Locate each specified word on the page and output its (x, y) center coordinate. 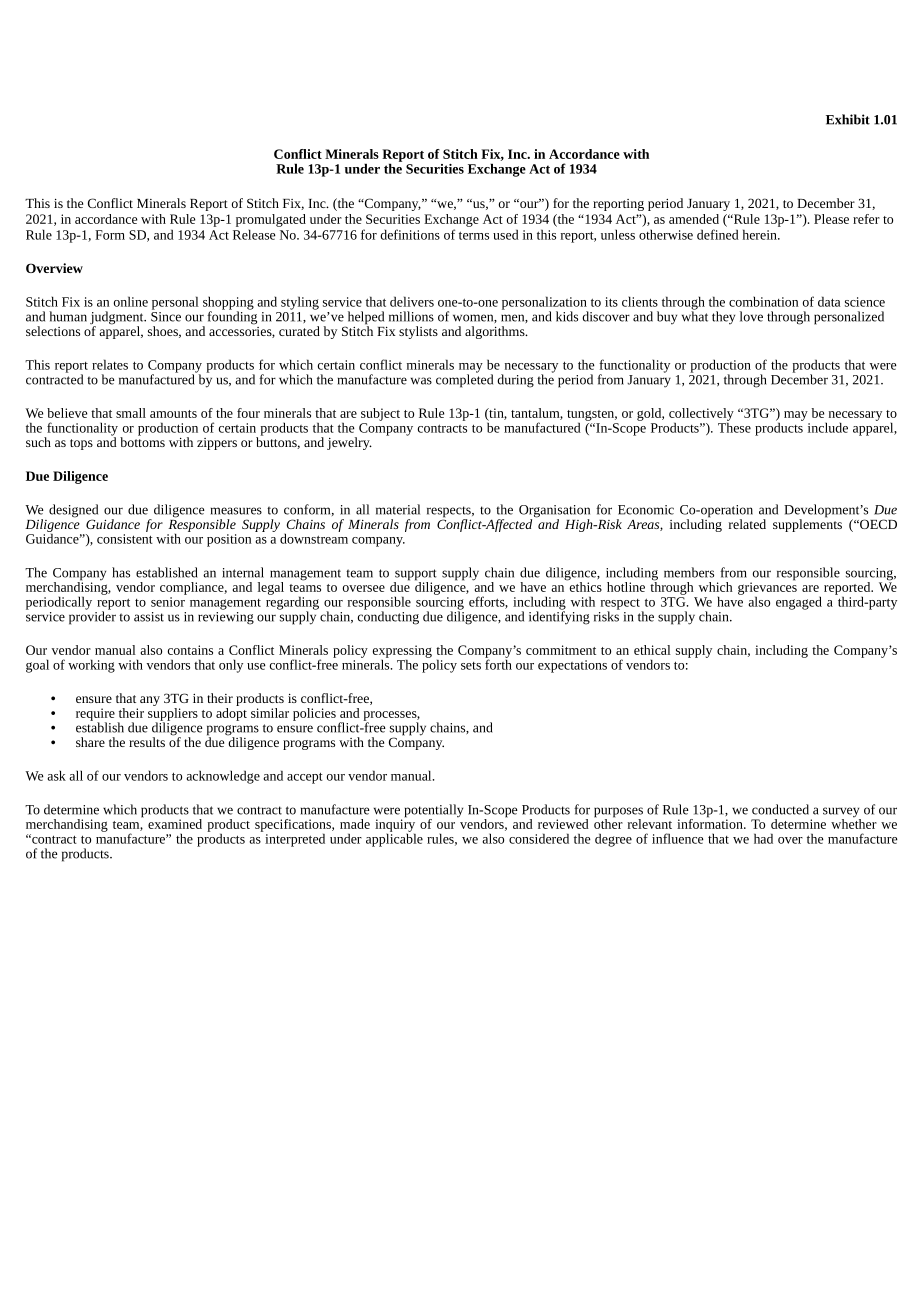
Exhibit (848, 119)
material (398, 509)
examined (175, 824)
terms (474, 235)
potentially (434, 812)
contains (190, 650)
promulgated (271, 220)
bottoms (142, 441)
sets (471, 666)
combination (763, 301)
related (747, 524)
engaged (799, 603)
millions (411, 316)
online (131, 301)
